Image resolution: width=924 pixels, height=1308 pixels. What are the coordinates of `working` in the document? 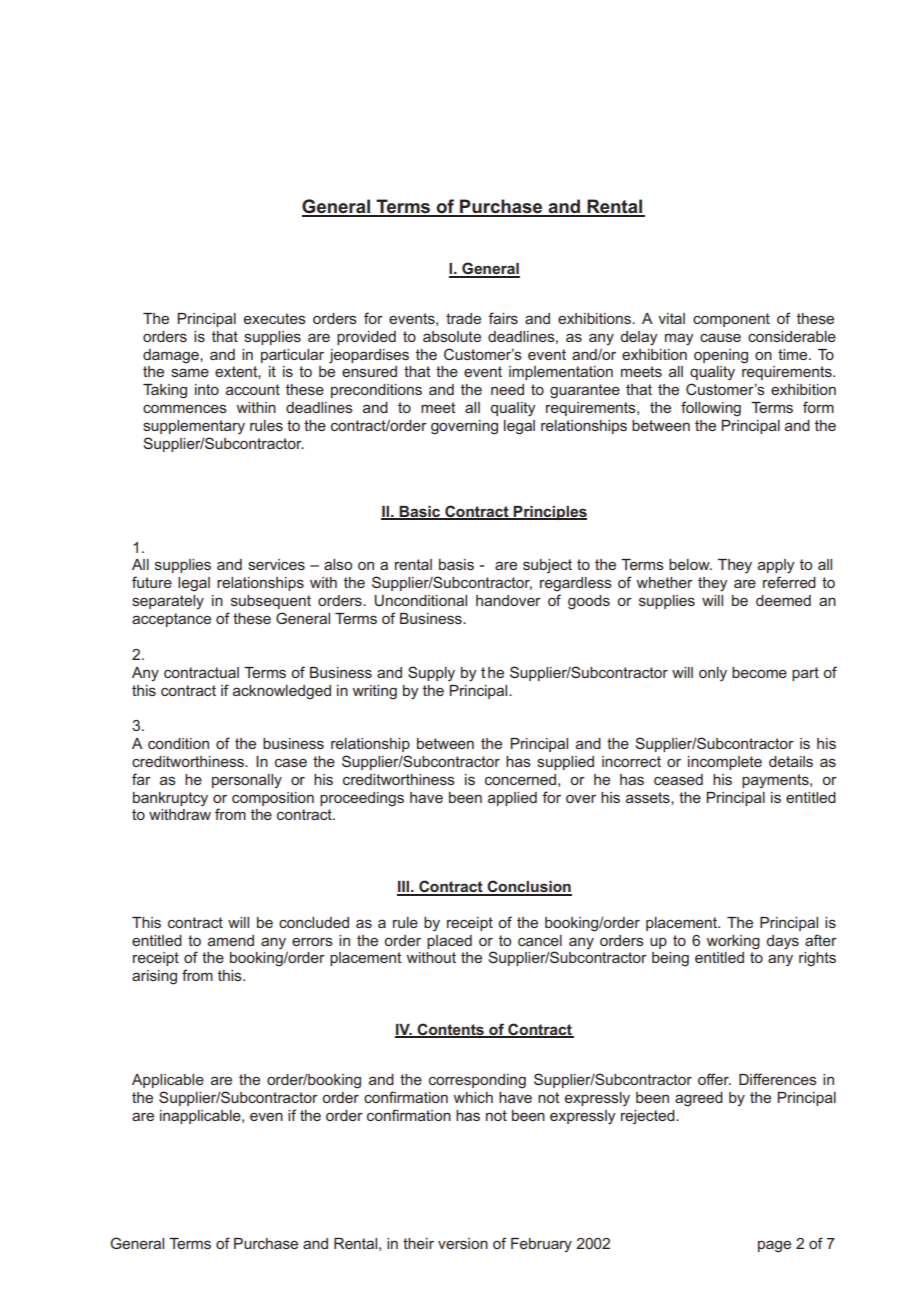 It's located at (733, 942).
